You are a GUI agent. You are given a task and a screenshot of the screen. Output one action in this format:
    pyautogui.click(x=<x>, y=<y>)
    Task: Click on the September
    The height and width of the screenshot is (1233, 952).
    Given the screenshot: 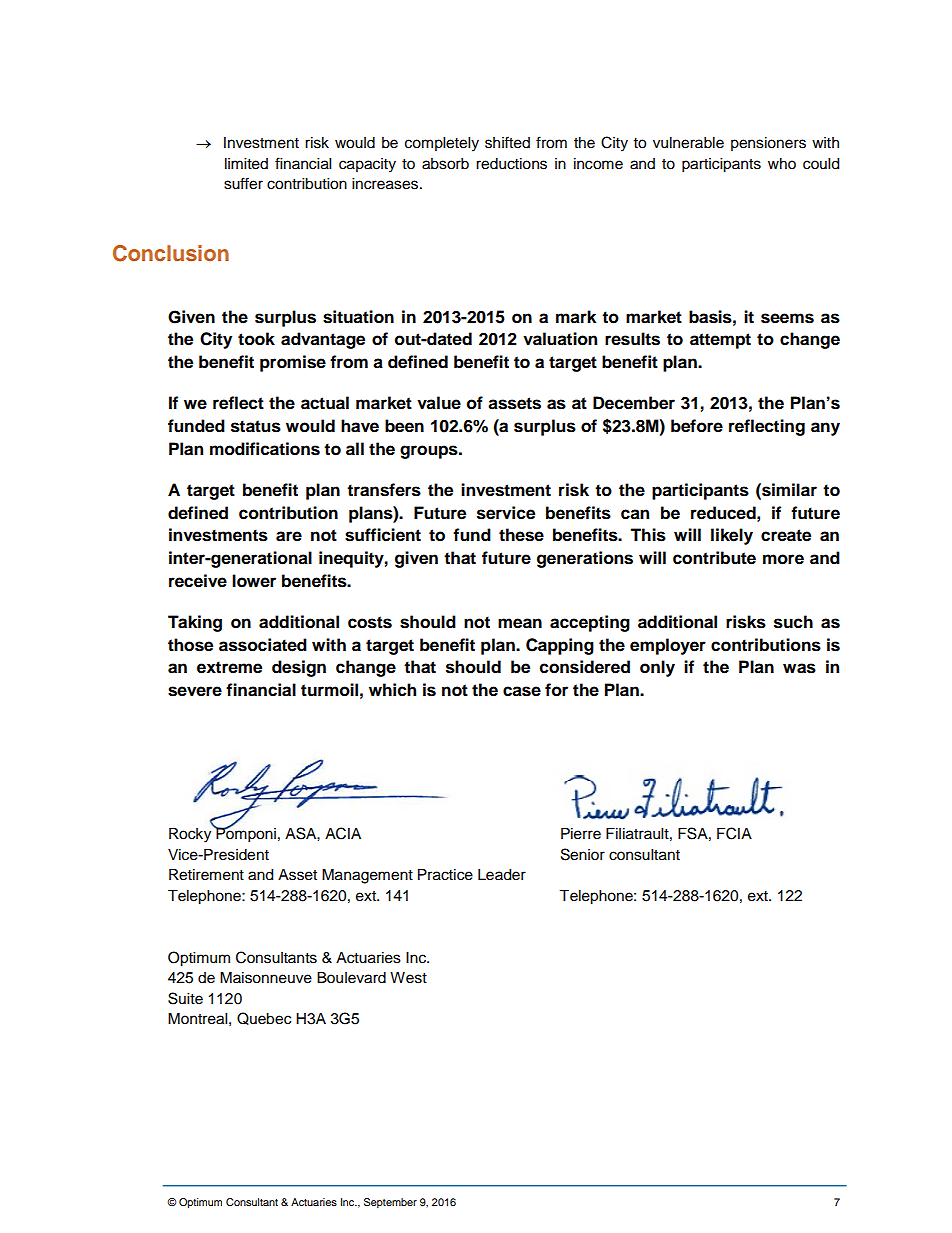 What is the action you would take?
    pyautogui.click(x=390, y=1203)
